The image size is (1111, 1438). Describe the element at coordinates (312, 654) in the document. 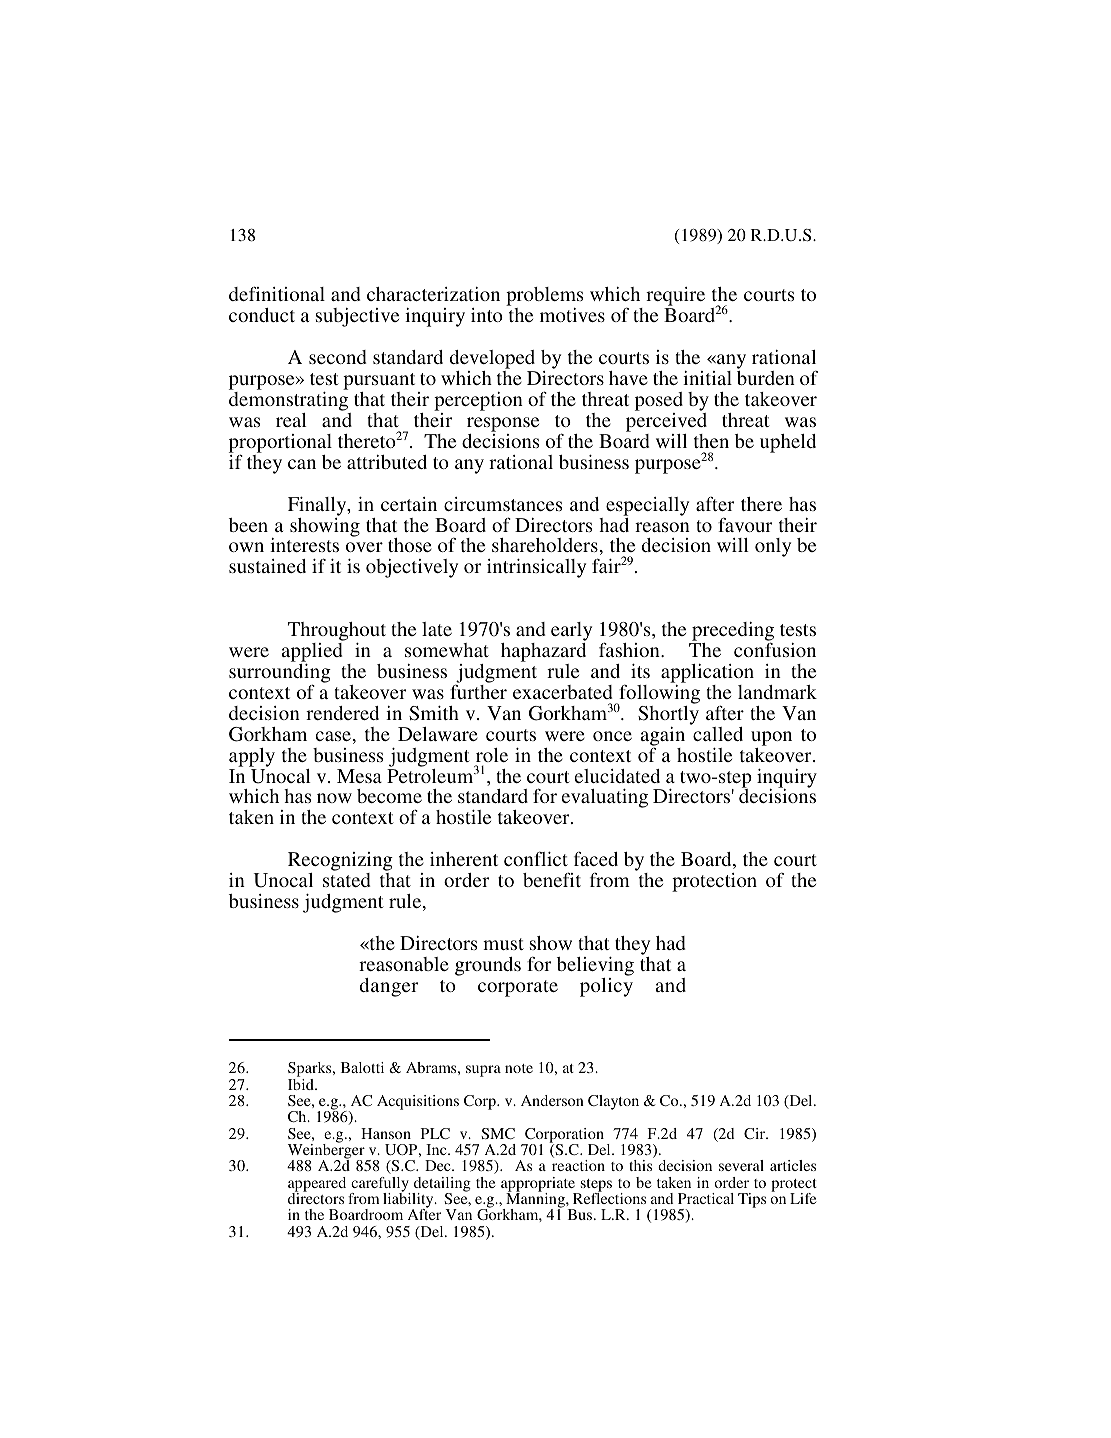

I see `applied` at that location.
